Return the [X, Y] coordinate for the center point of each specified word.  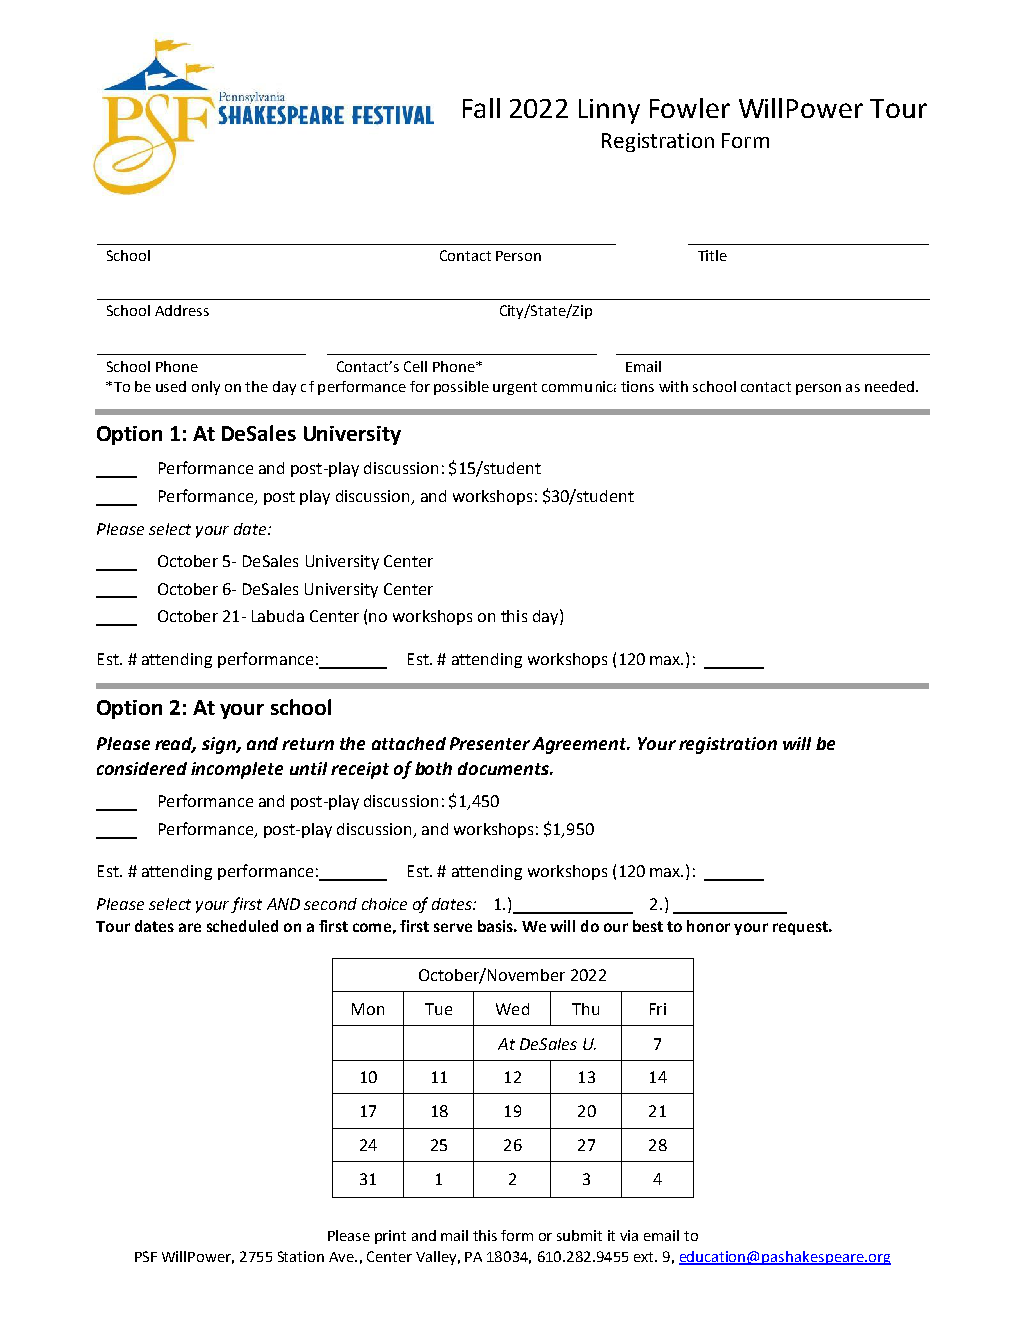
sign [220, 745]
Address [182, 310]
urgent [515, 388]
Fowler [690, 108]
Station [301, 1256]
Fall [481, 108]
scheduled [242, 926]
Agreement [580, 745]
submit [579, 1235]
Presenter [490, 743]
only [206, 388]
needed [889, 386]
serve [453, 927]
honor [708, 926]
